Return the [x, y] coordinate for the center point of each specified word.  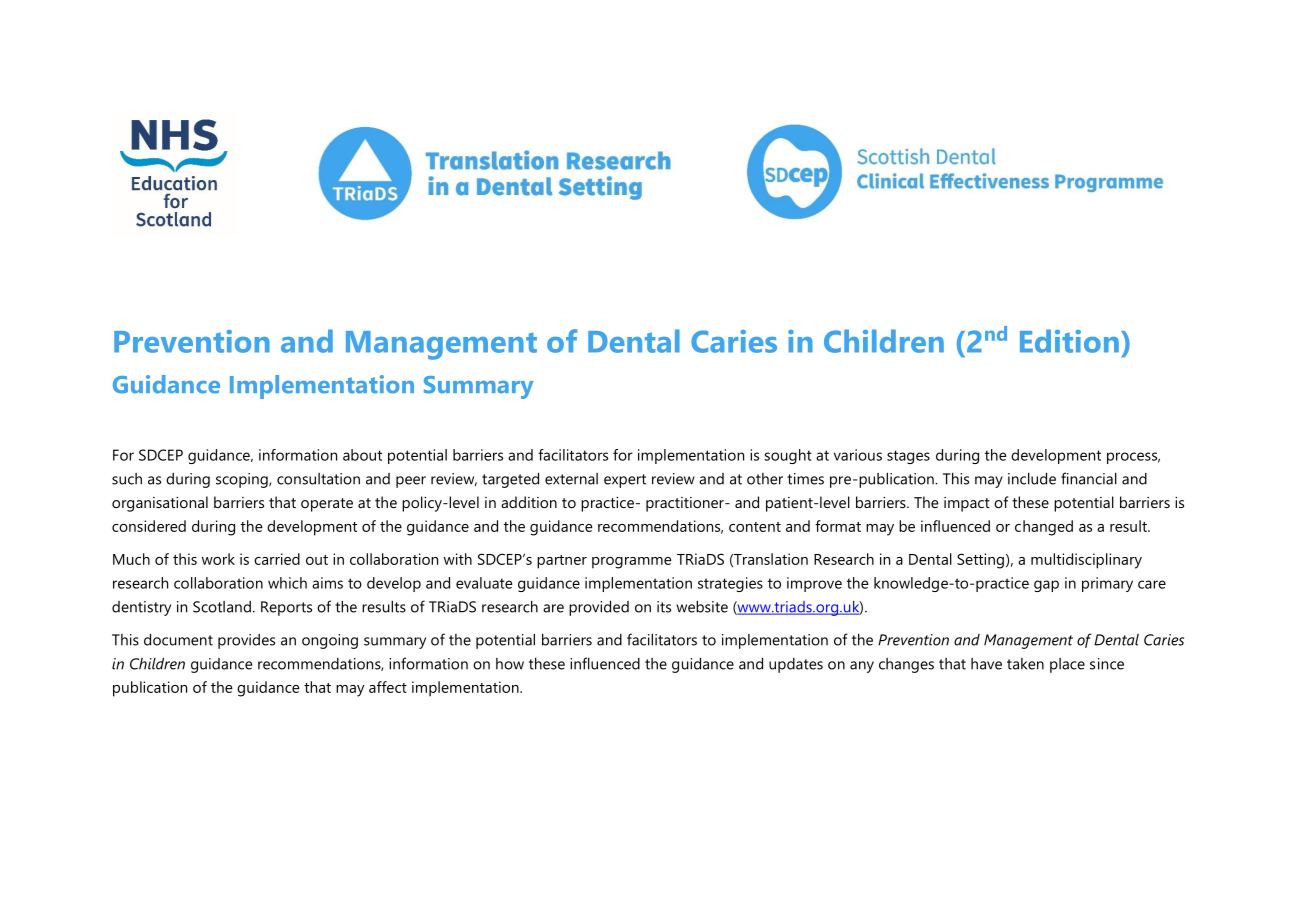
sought [788, 456]
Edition [1069, 341]
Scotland [222, 607]
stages [908, 457]
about [362, 455]
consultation [318, 479]
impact [967, 504]
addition [529, 502]
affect [388, 687]
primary [1107, 584]
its [664, 607]
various [858, 455]
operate [327, 505]
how [510, 664]
